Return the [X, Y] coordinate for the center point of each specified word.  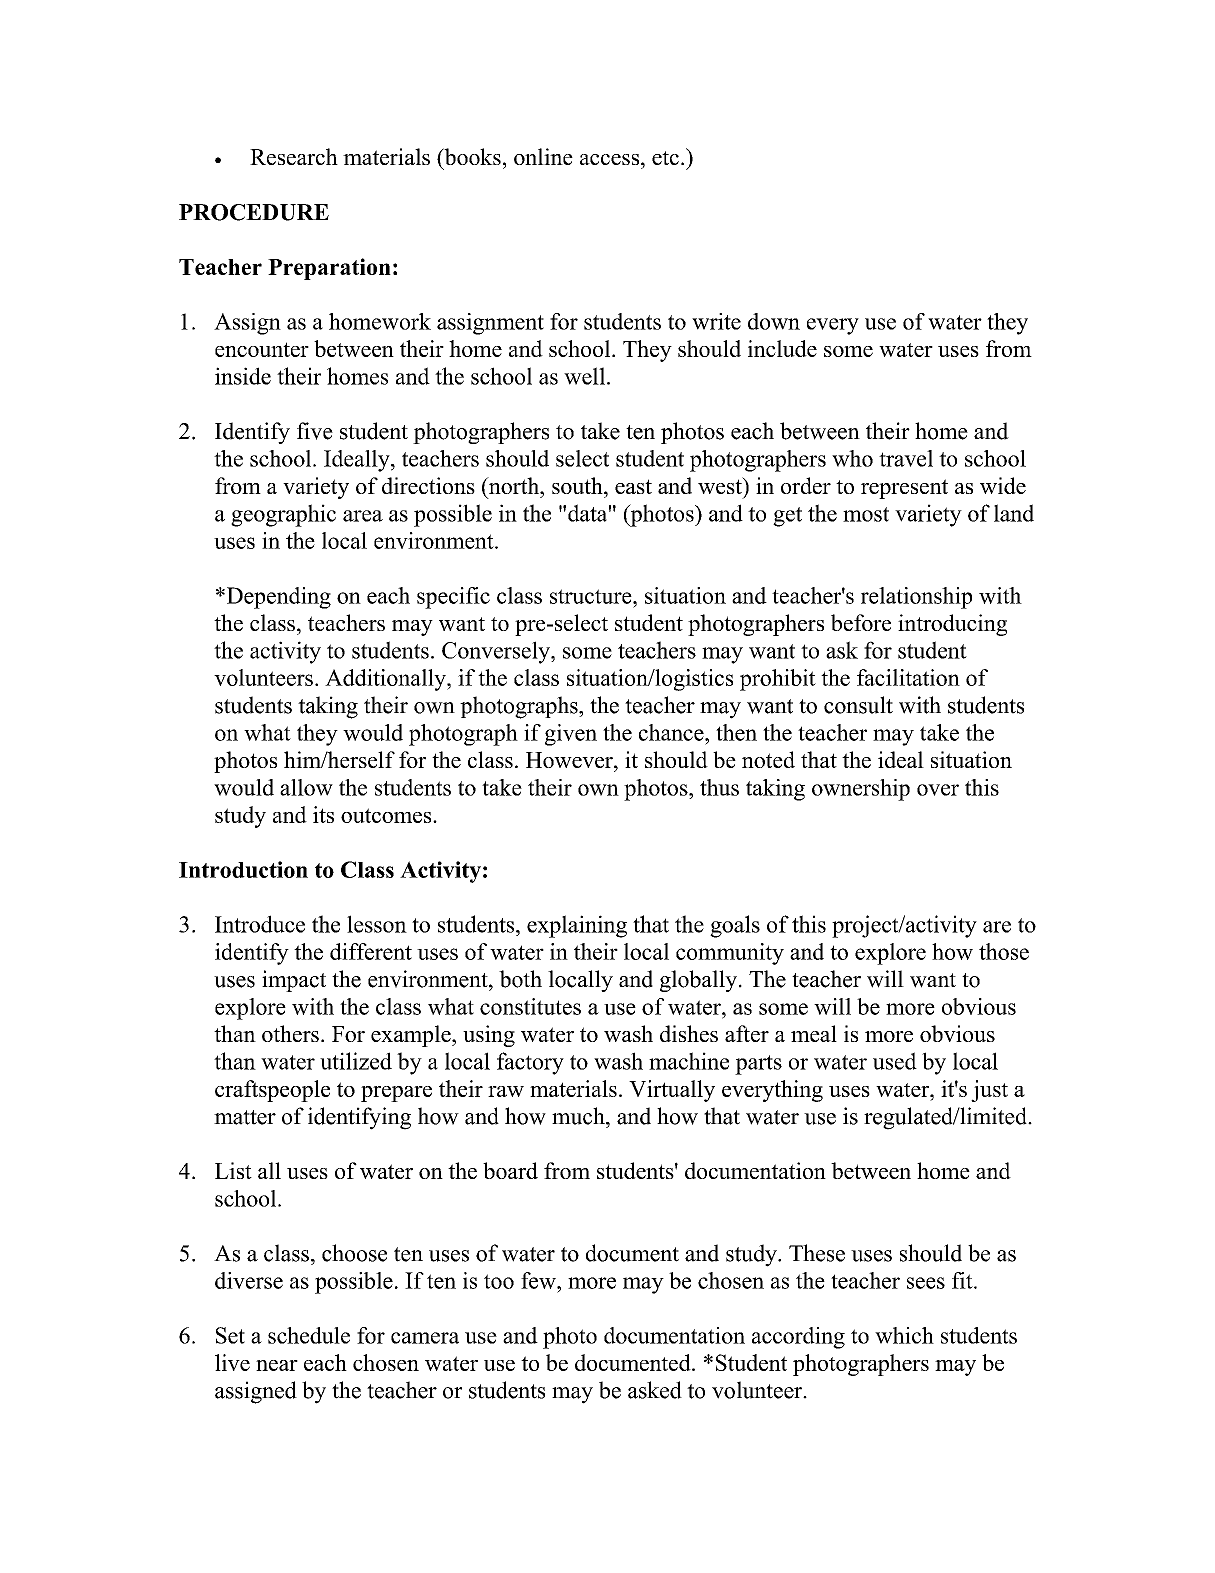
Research [294, 156]
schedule [309, 1335]
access [609, 159]
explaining [577, 926]
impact [294, 981]
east [633, 486]
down [774, 321]
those [1004, 951]
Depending [277, 598]
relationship [916, 598]
